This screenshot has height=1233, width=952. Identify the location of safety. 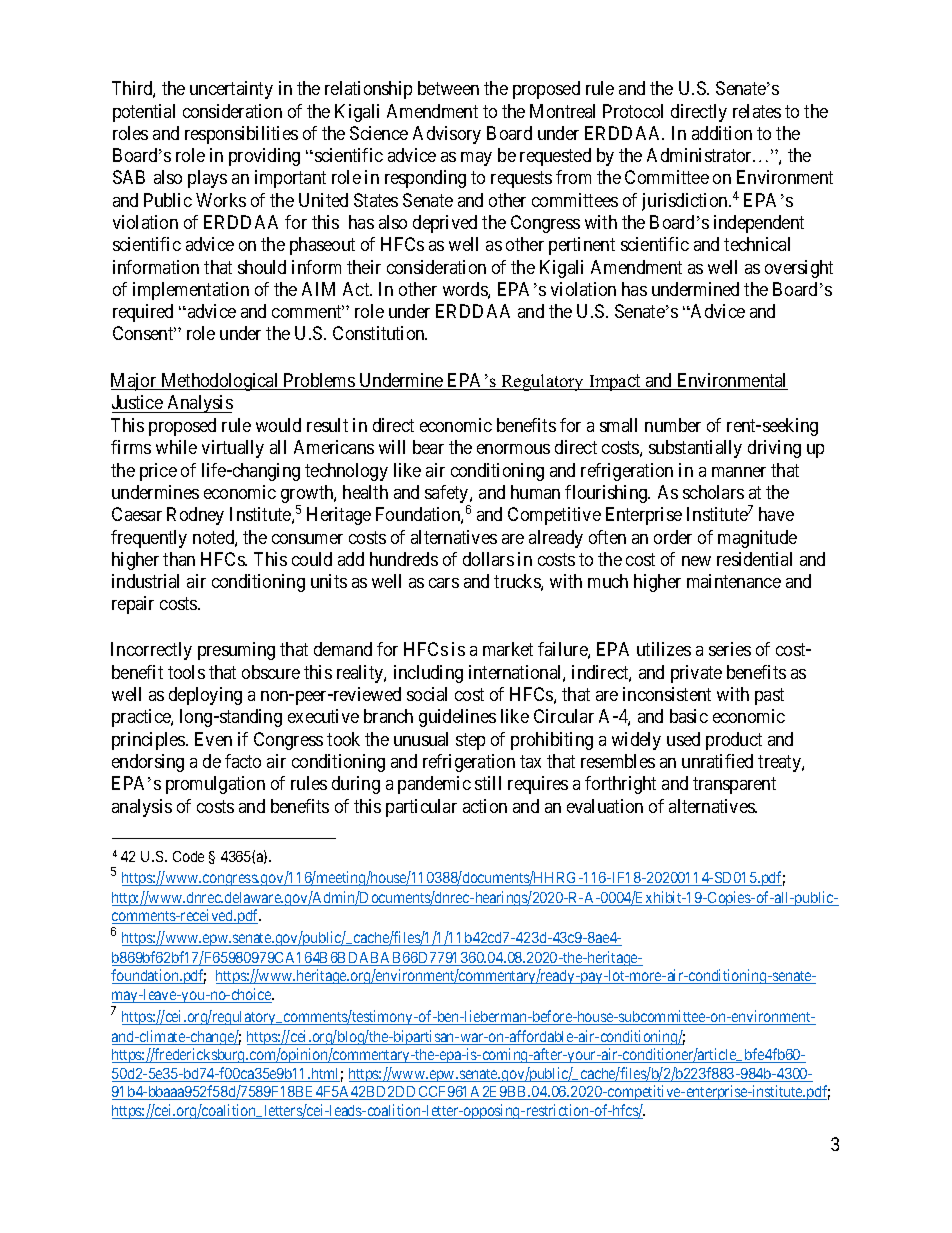
(448, 495).
